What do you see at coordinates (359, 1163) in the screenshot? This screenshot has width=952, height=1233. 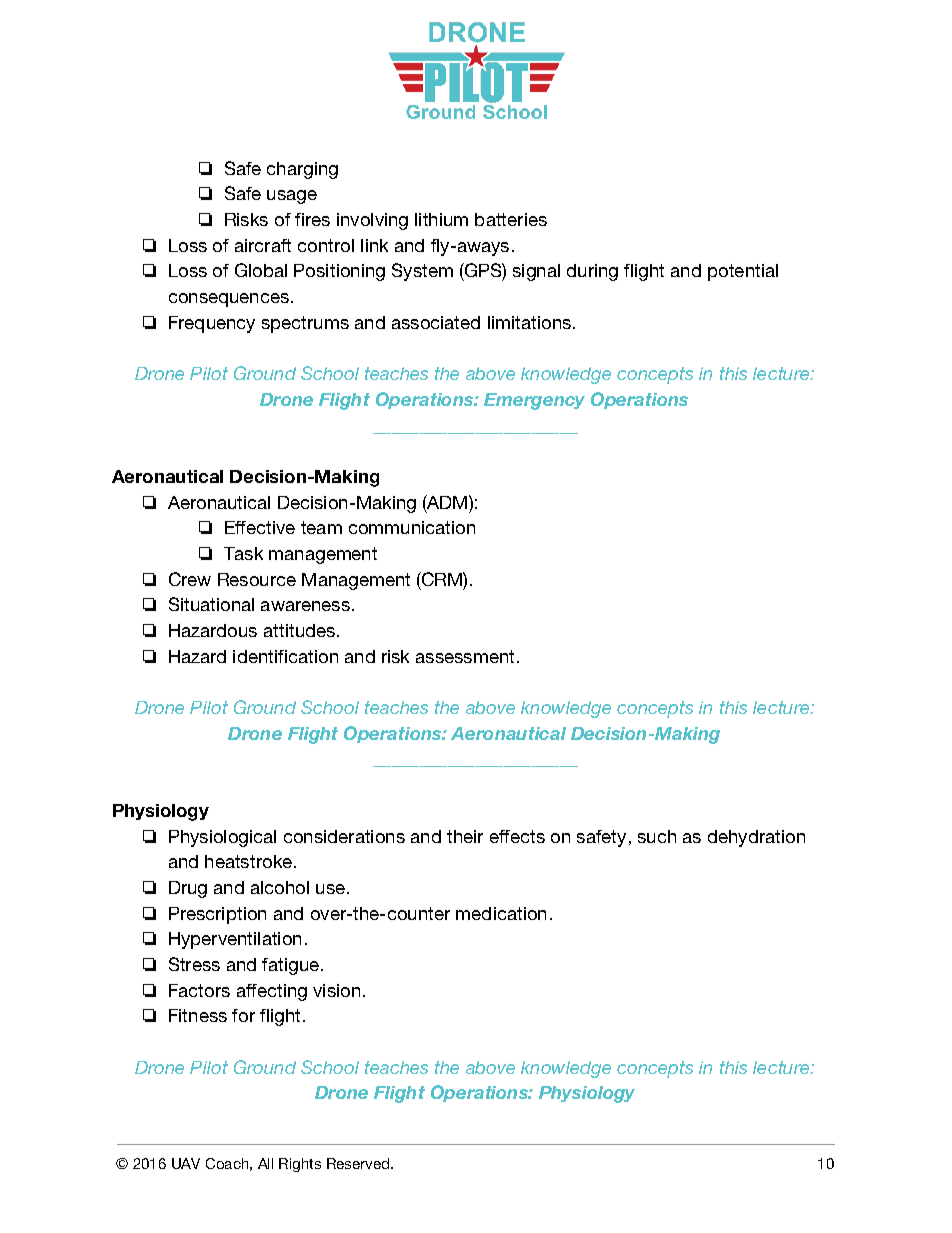 I see `Reserved` at bounding box center [359, 1163].
